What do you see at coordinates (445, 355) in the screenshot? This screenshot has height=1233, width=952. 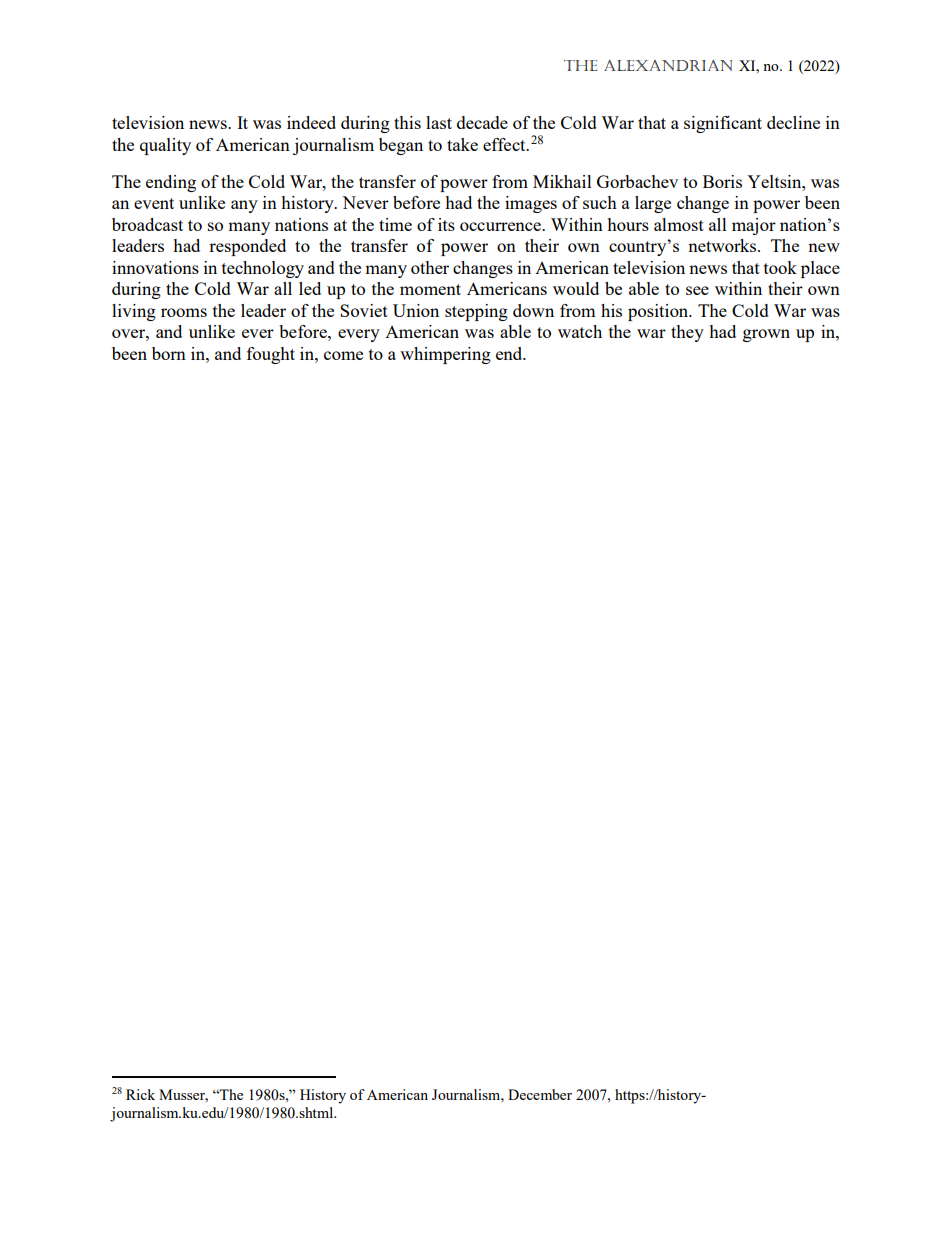 I see `whimpering` at bounding box center [445, 355].
